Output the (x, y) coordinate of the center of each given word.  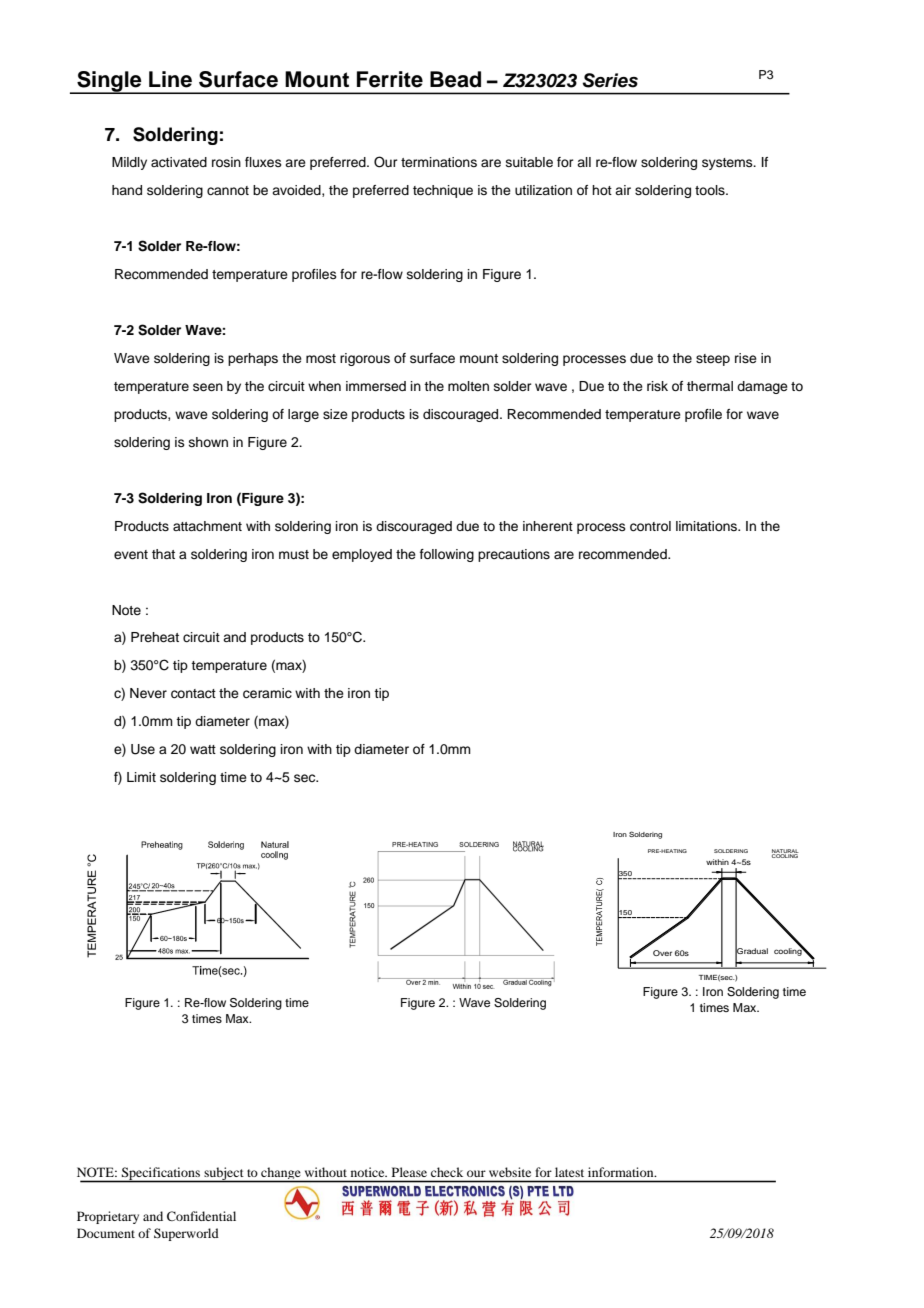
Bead (455, 79)
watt (203, 749)
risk (657, 386)
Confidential (201, 1216)
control (650, 526)
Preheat (155, 637)
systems (728, 164)
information (622, 1172)
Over (662, 953)
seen (208, 387)
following (447, 555)
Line (170, 79)
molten (468, 386)
